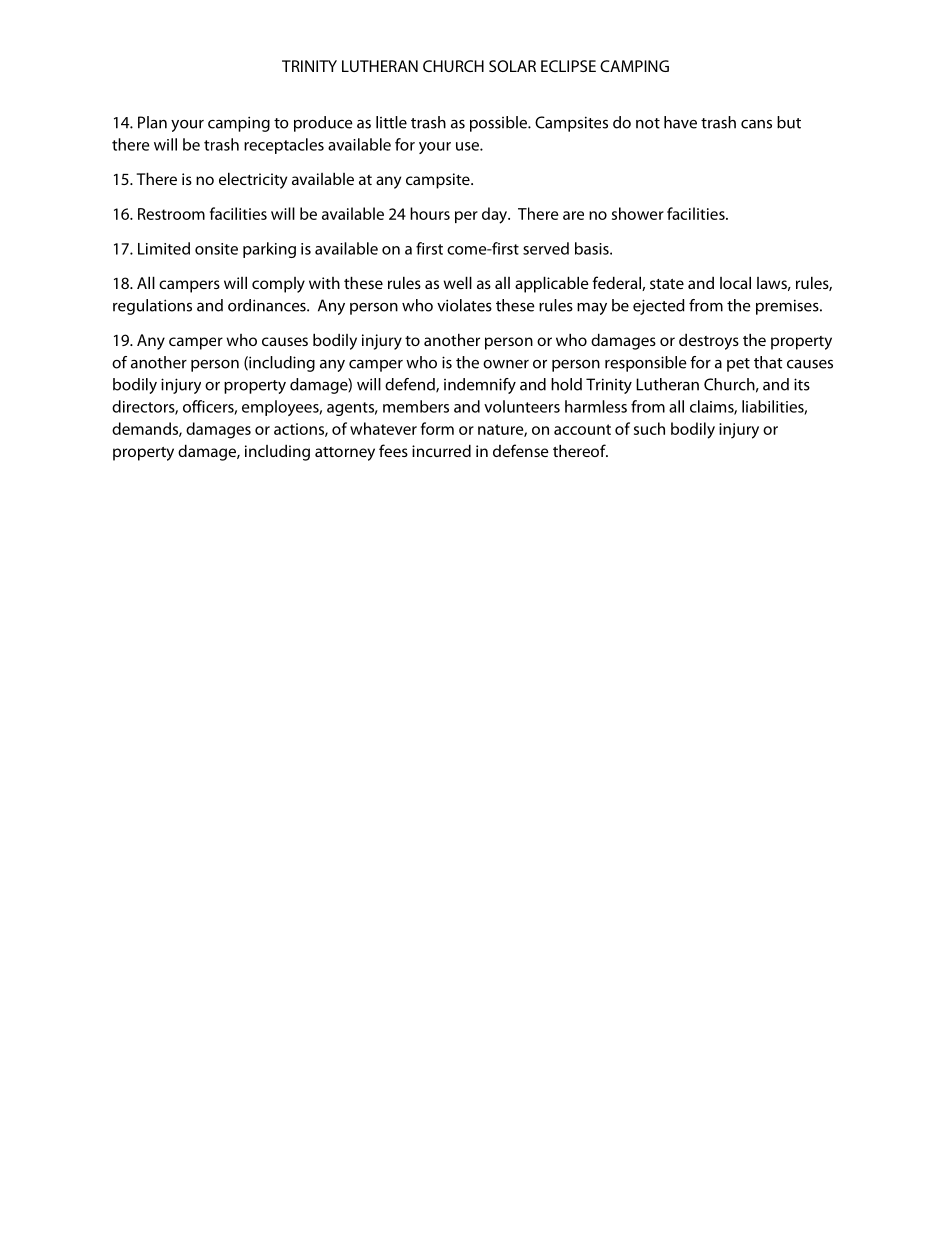 The image size is (952, 1233). What do you see at coordinates (345, 454) in the screenshot?
I see `attorney` at bounding box center [345, 454].
